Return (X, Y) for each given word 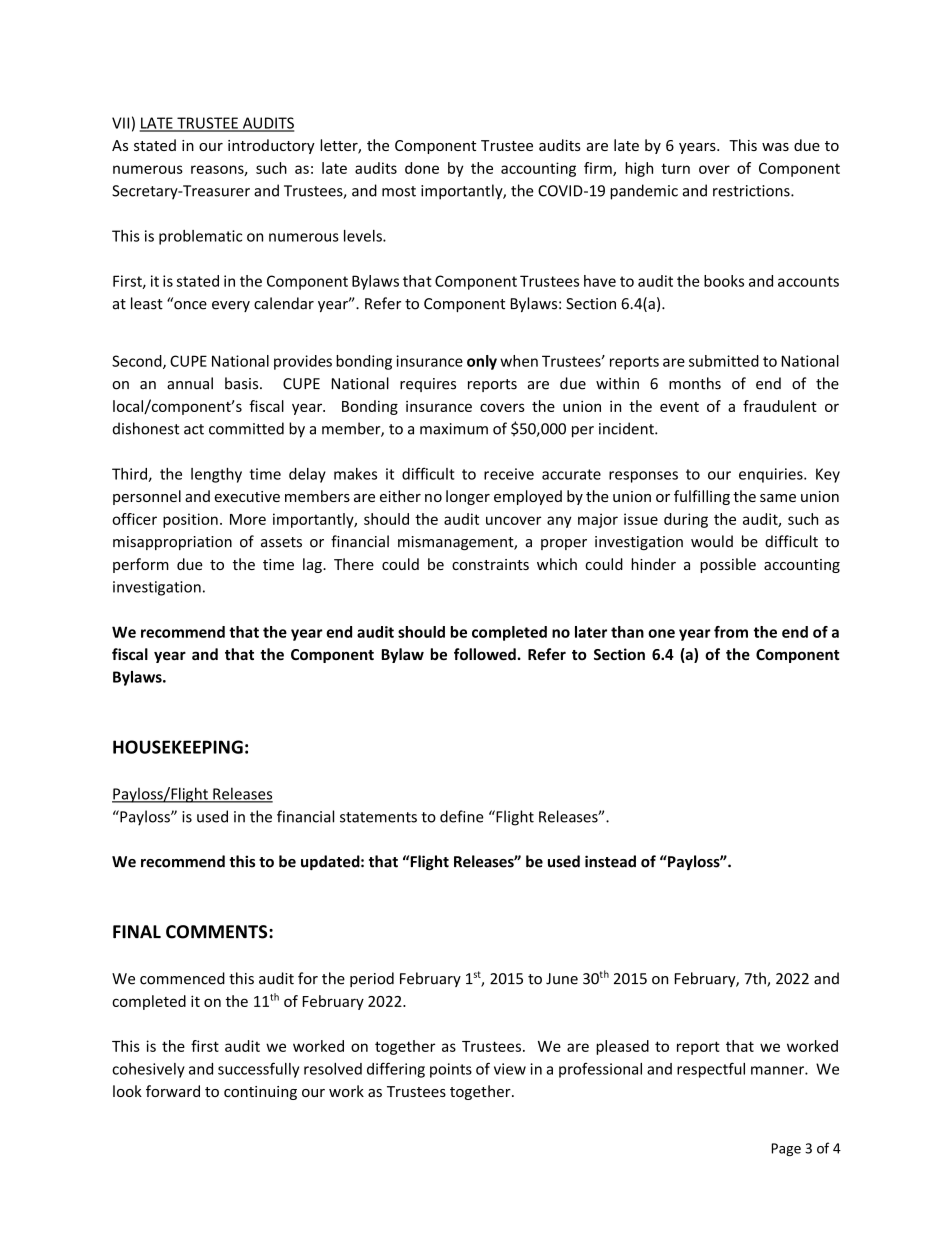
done (422, 168)
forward (173, 1091)
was (775, 147)
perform (141, 565)
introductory (271, 146)
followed (485, 654)
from (731, 632)
